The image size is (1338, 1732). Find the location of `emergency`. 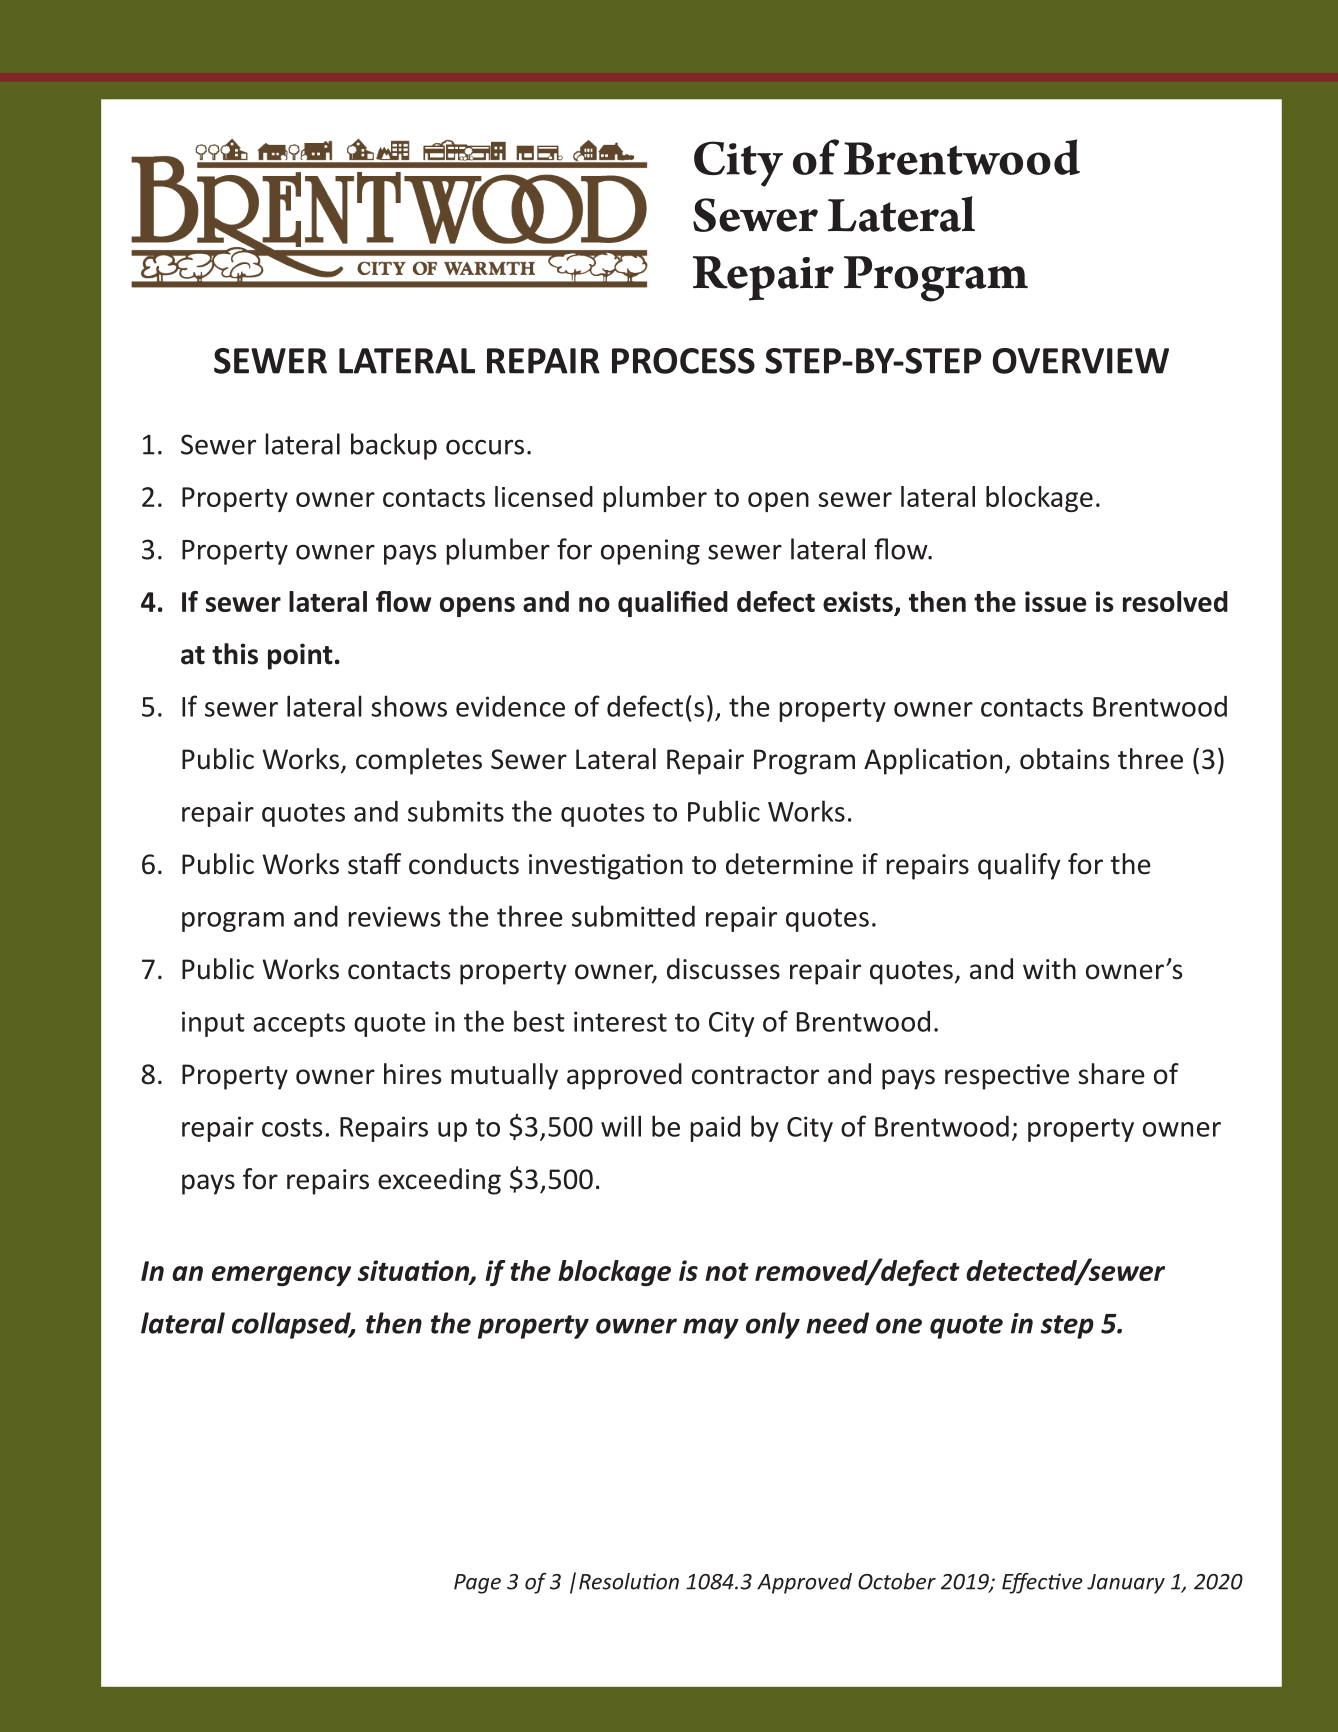

emergency is located at coordinates (281, 1276).
